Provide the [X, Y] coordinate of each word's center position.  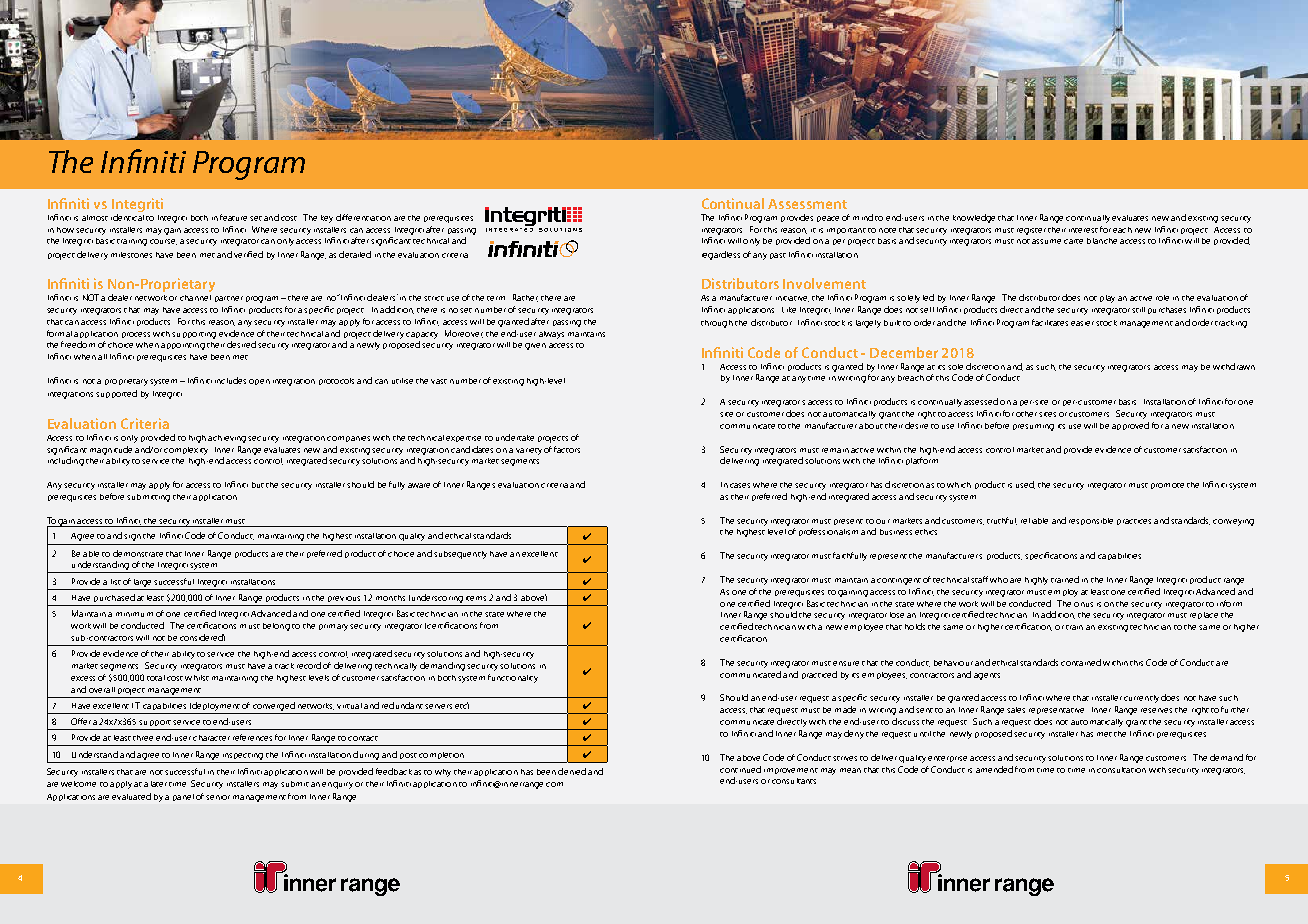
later [159, 784]
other [1026, 414]
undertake [515, 437]
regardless [721, 255]
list [116, 582]
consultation [1121, 770]
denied [572, 771]
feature [233, 217]
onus [1083, 604]
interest [1083, 230]
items [476, 598]
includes [230, 380]
